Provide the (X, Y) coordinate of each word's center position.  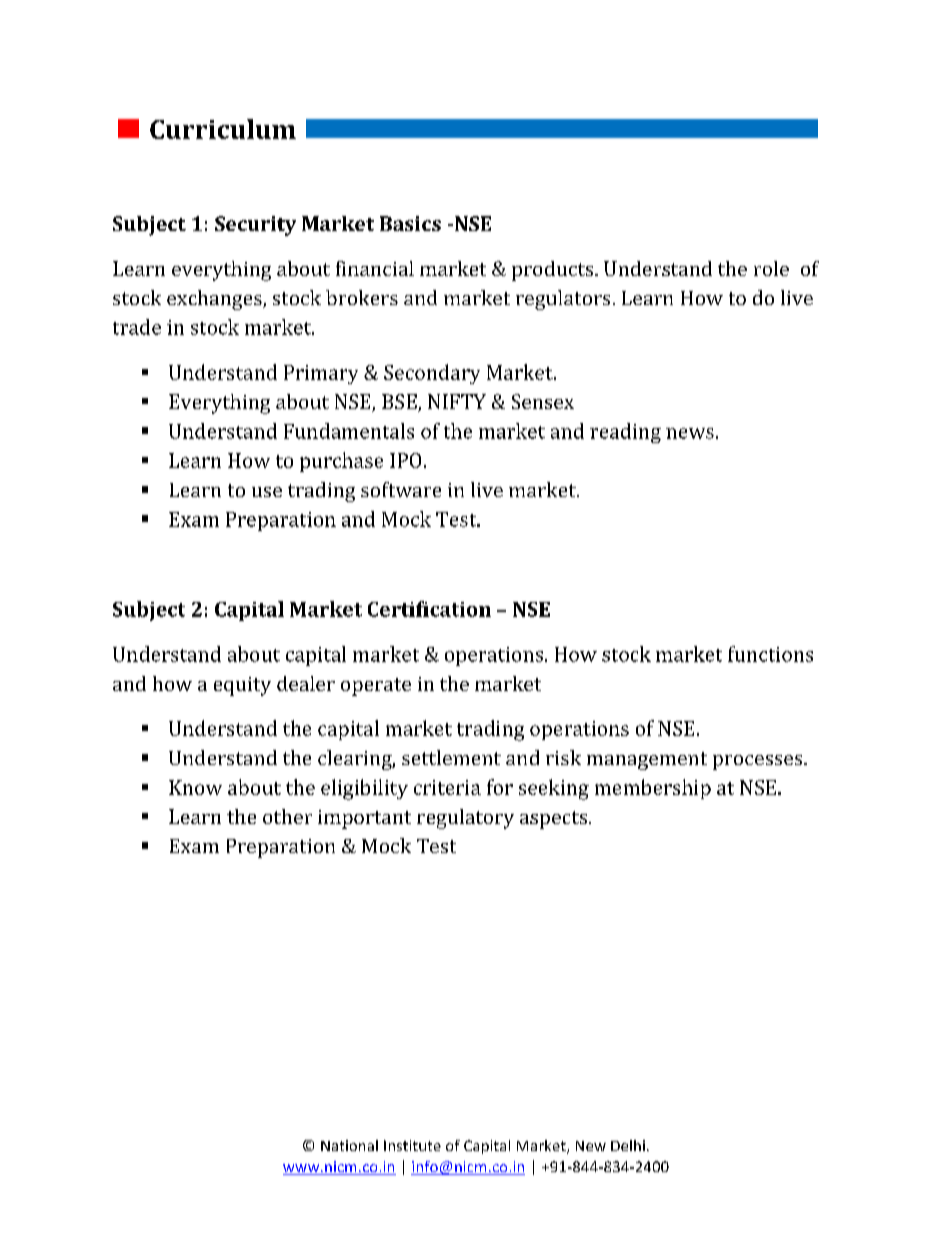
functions (770, 654)
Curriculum (223, 129)
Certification (429, 609)
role (771, 268)
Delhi (628, 1145)
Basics (410, 223)
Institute (412, 1145)
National (349, 1145)
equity (242, 686)
